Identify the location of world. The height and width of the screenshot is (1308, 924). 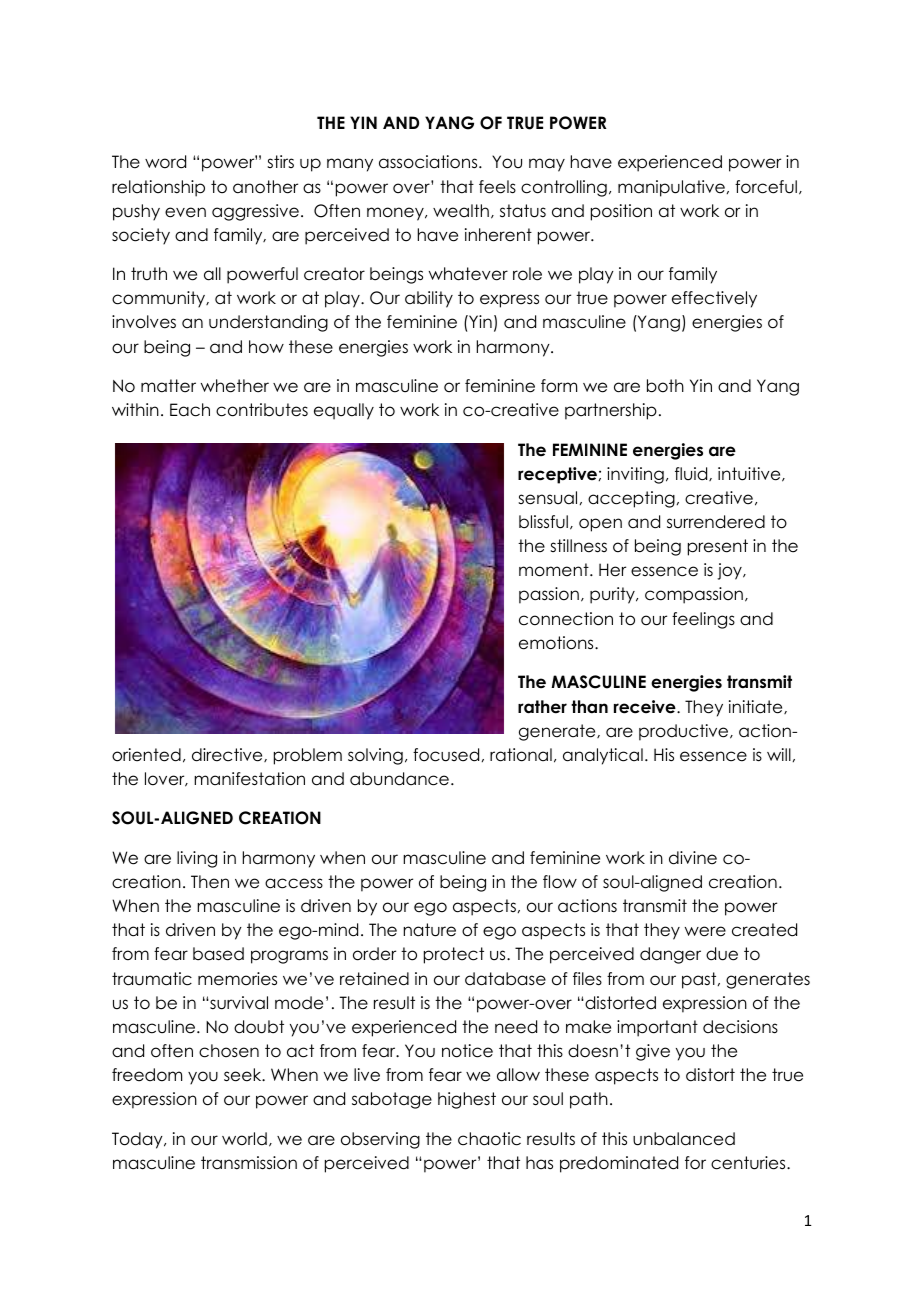
(244, 1139).
